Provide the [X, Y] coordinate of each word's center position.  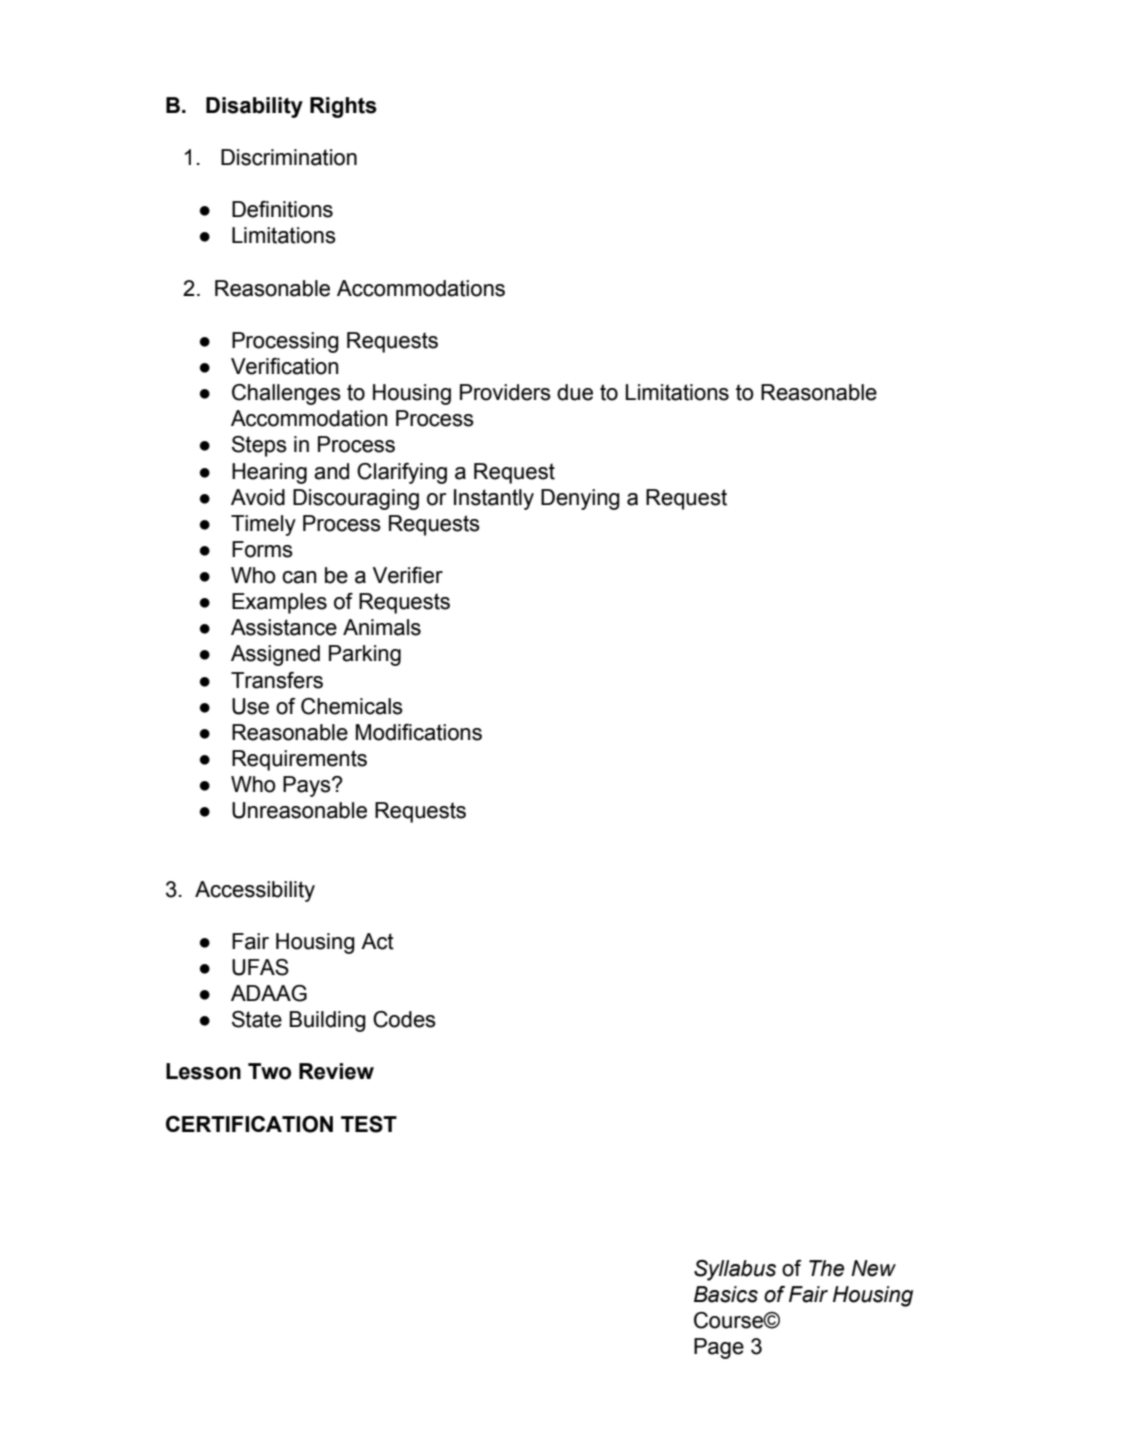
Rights [343, 107]
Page [719, 1348]
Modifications [419, 732]
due [575, 392]
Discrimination [289, 157]
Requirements [299, 760]
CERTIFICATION [249, 1124]
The [826, 1268]
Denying [580, 499]
